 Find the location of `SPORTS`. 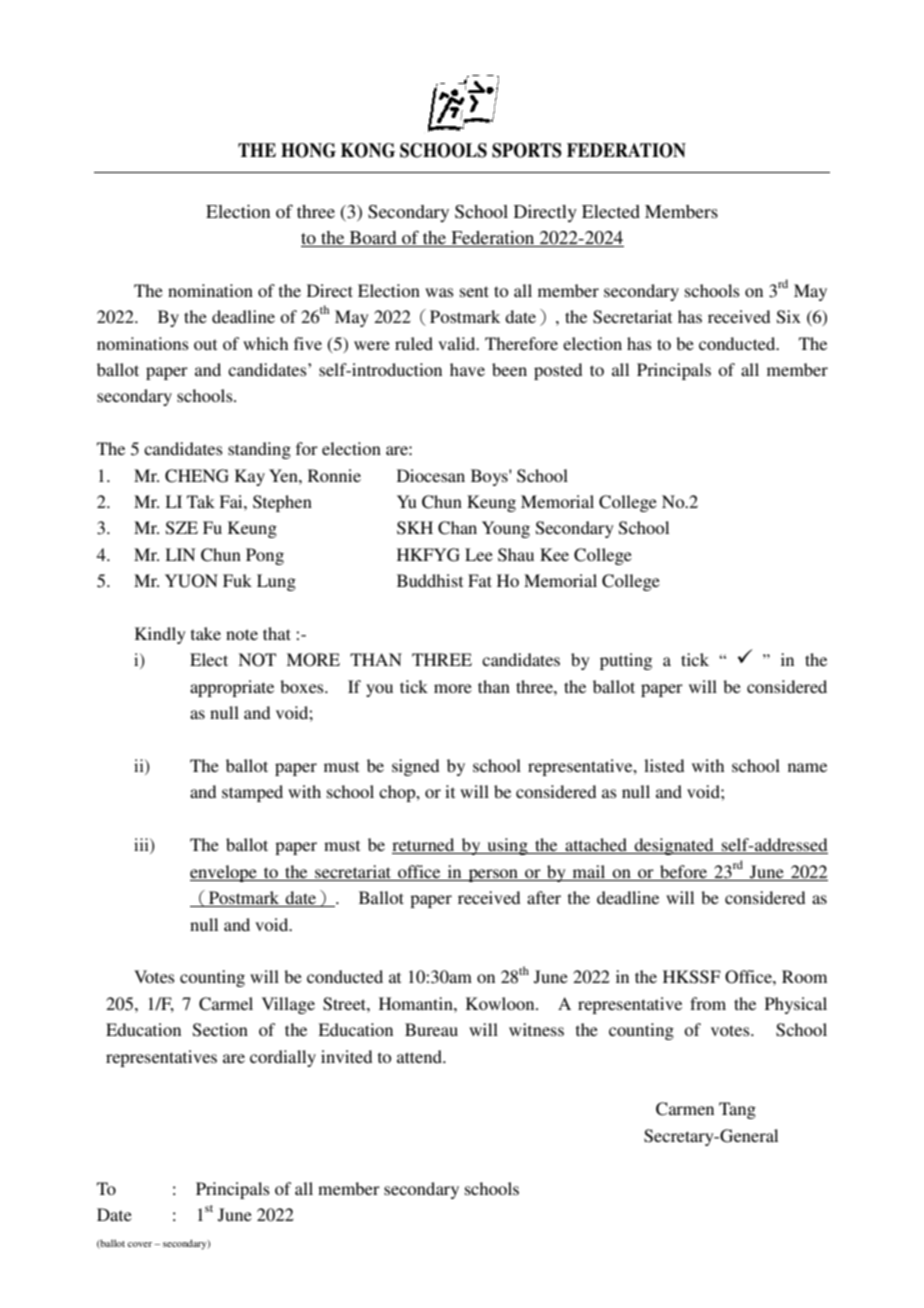

SPORTS is located at coordinates (527, 150).
